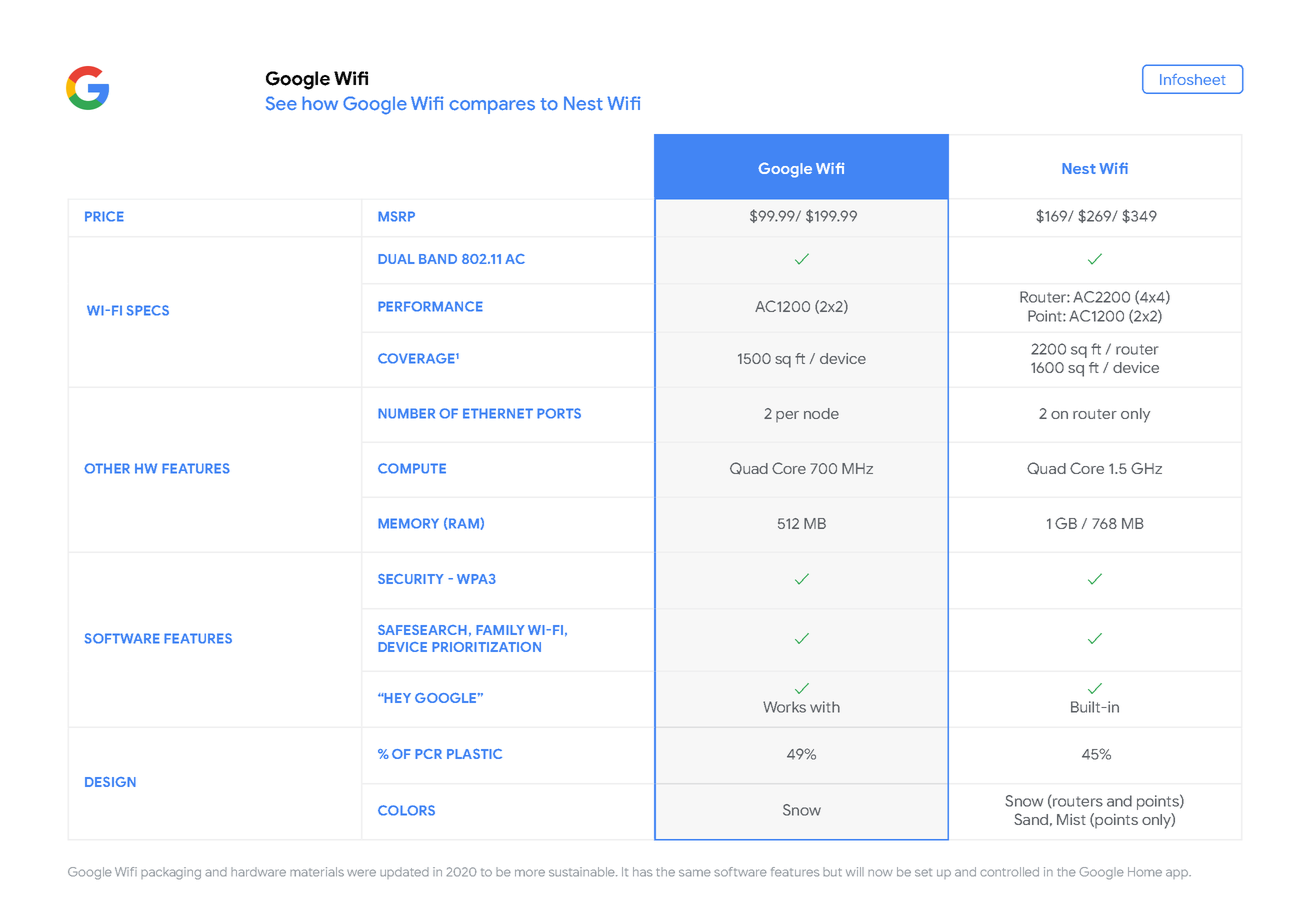 This screenshot has height=924, width=1308. I want to click on has, so click(643, 872).
